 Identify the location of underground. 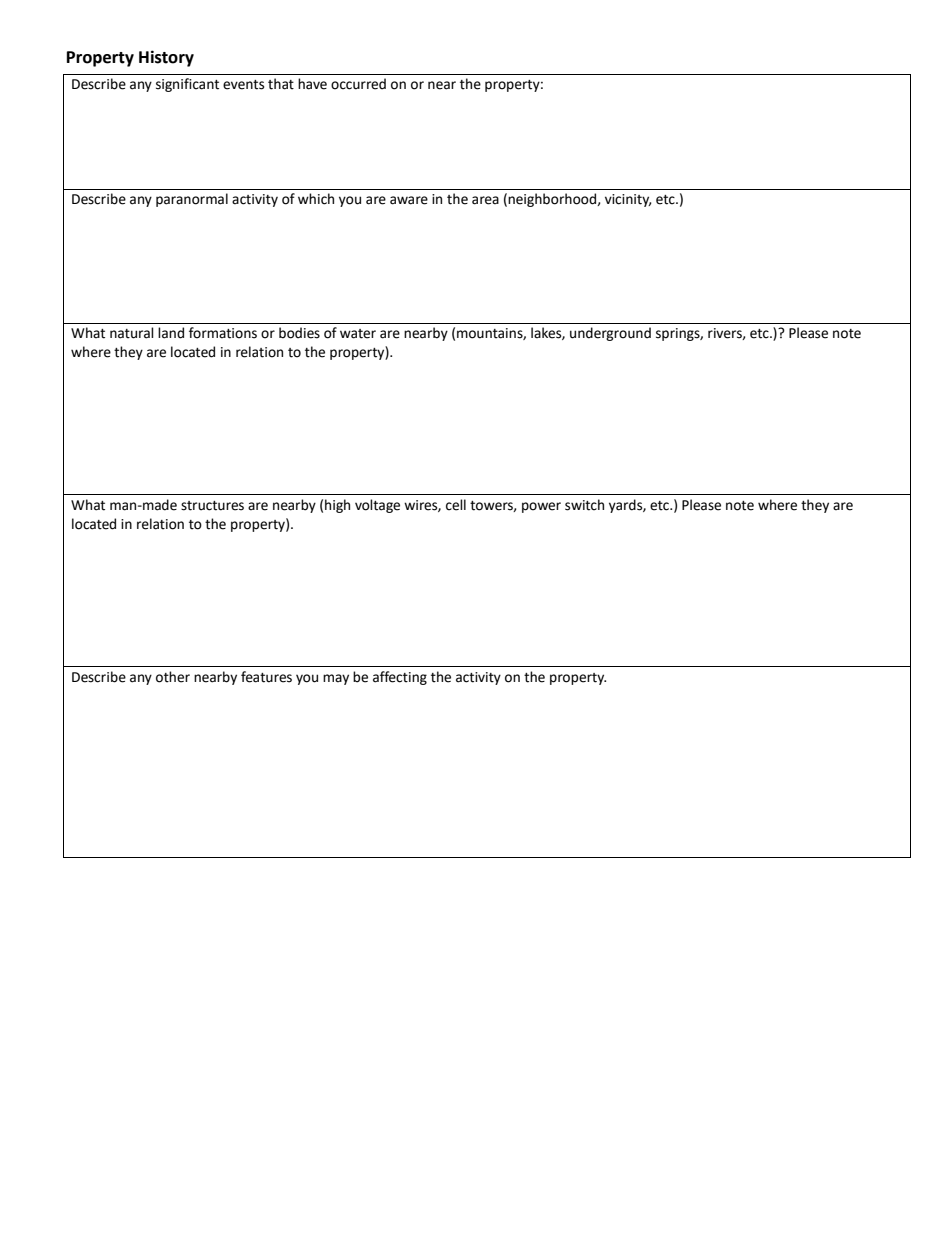
(610, 334).
